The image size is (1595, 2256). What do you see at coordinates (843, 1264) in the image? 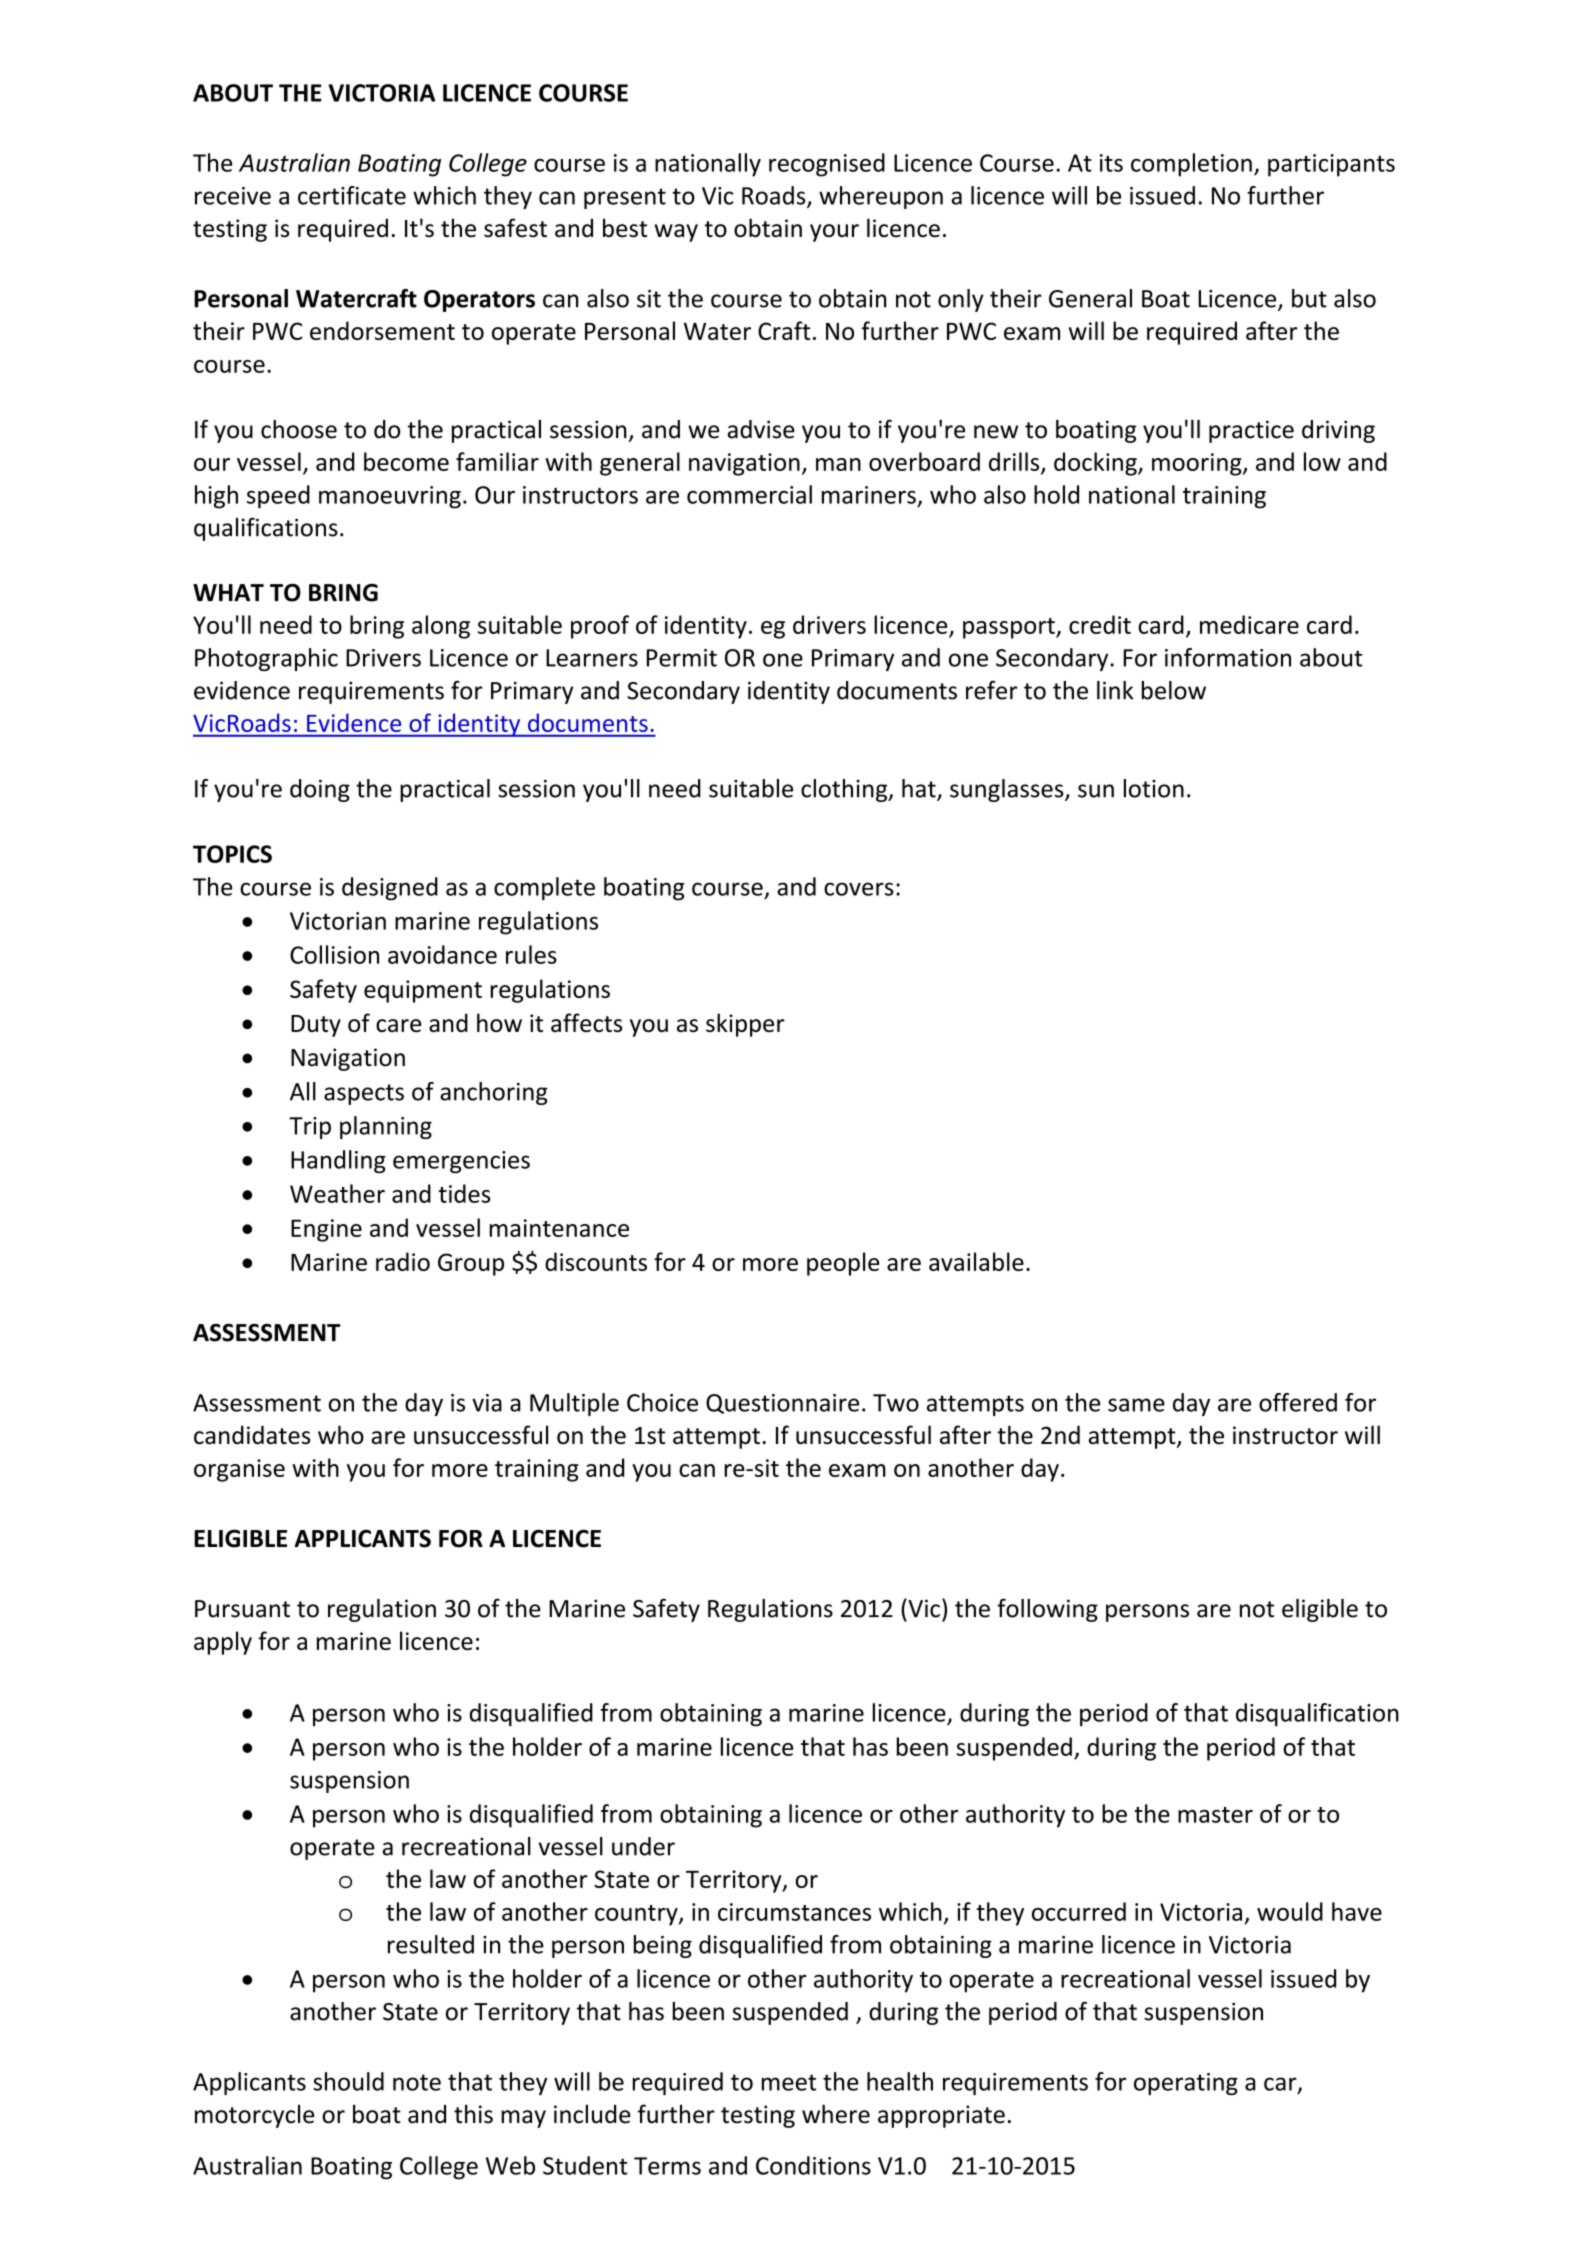
I see `people` at bounding box center [843, 1264].
